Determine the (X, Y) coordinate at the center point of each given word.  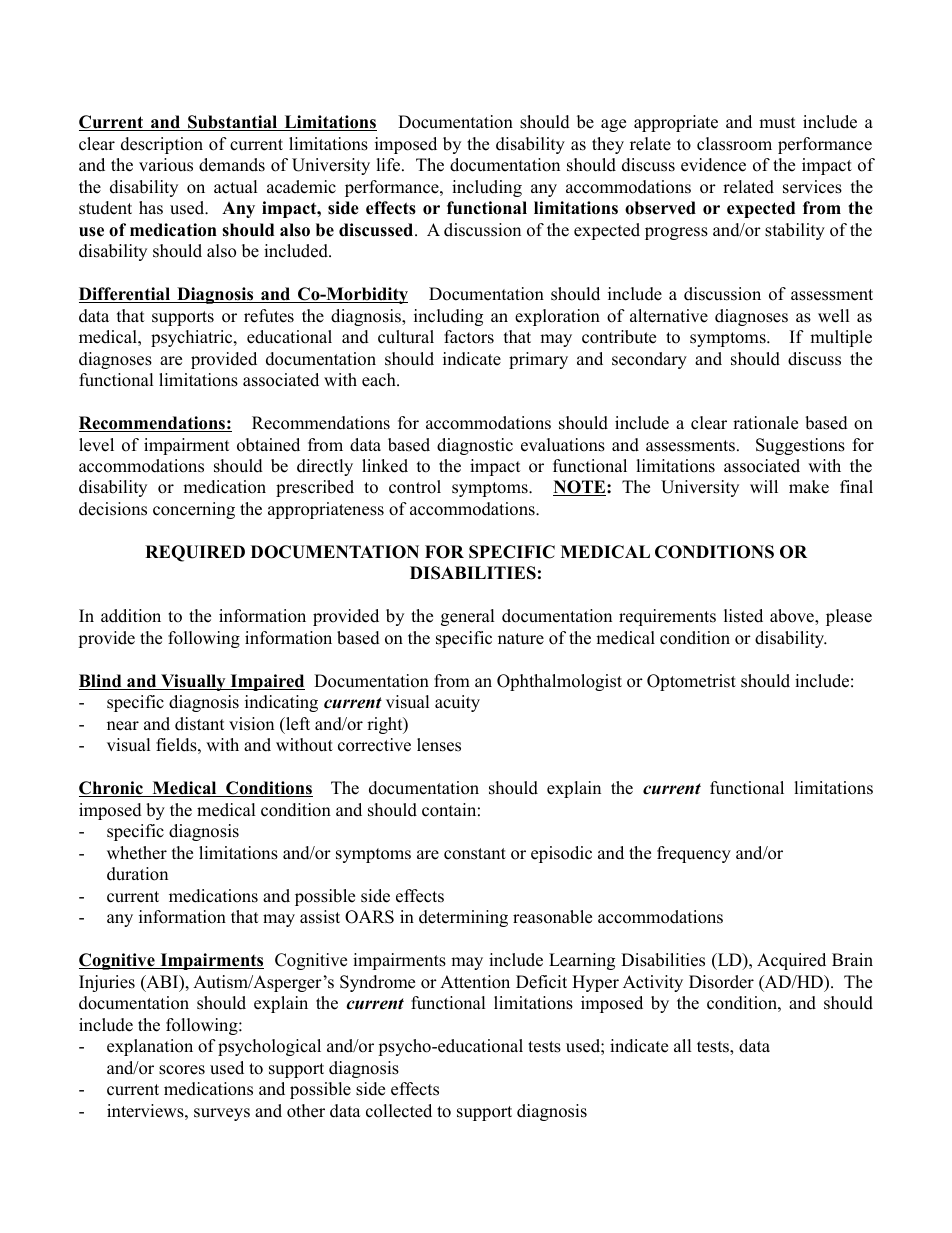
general (468, 617)
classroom (734, 144)
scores (182, 1070)
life (389, 165)
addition (131, 616)
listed (743, 616)
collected (399, 1111)
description (162, 145)
